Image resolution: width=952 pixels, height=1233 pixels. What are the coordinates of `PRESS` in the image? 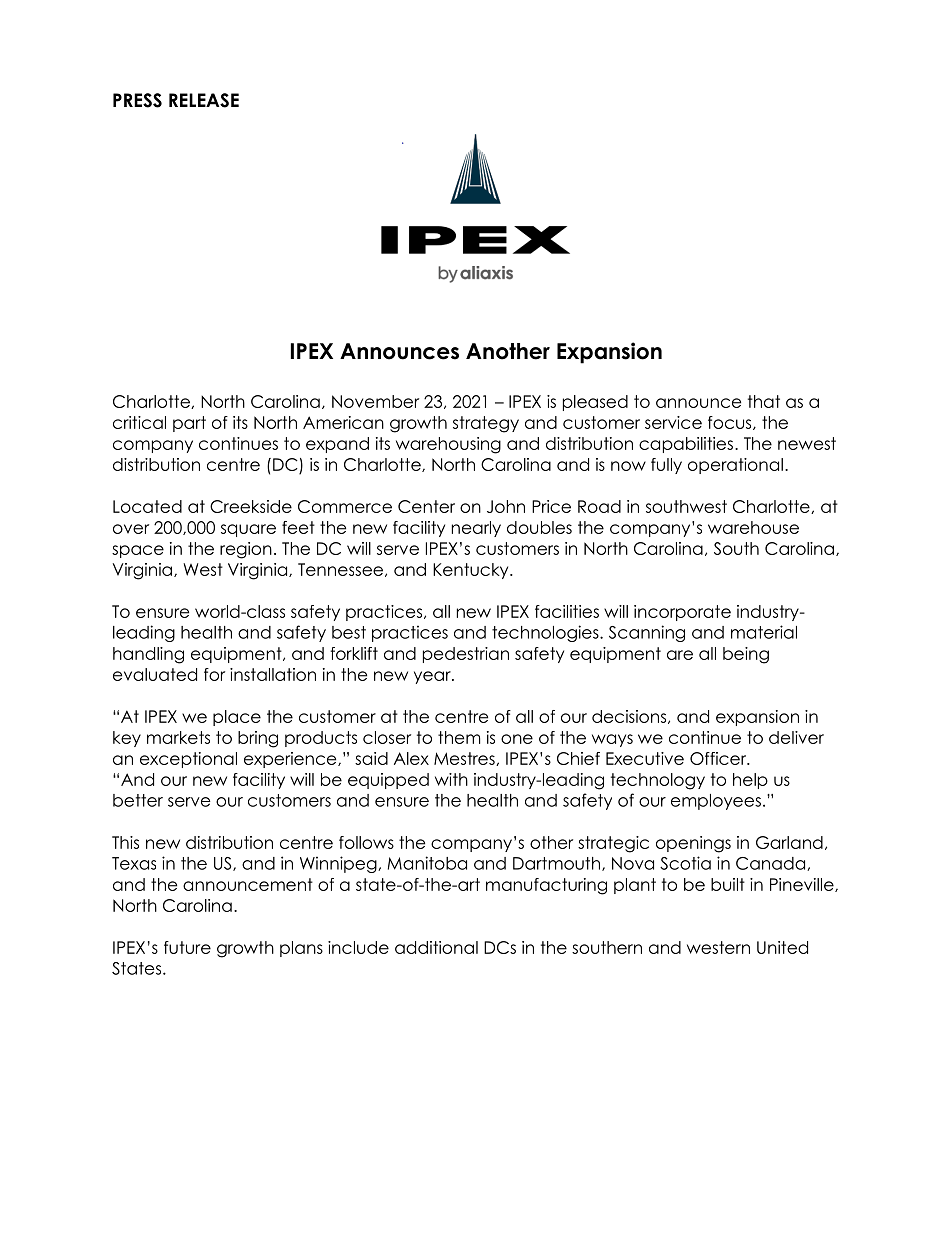 It's located at (137, 100).
